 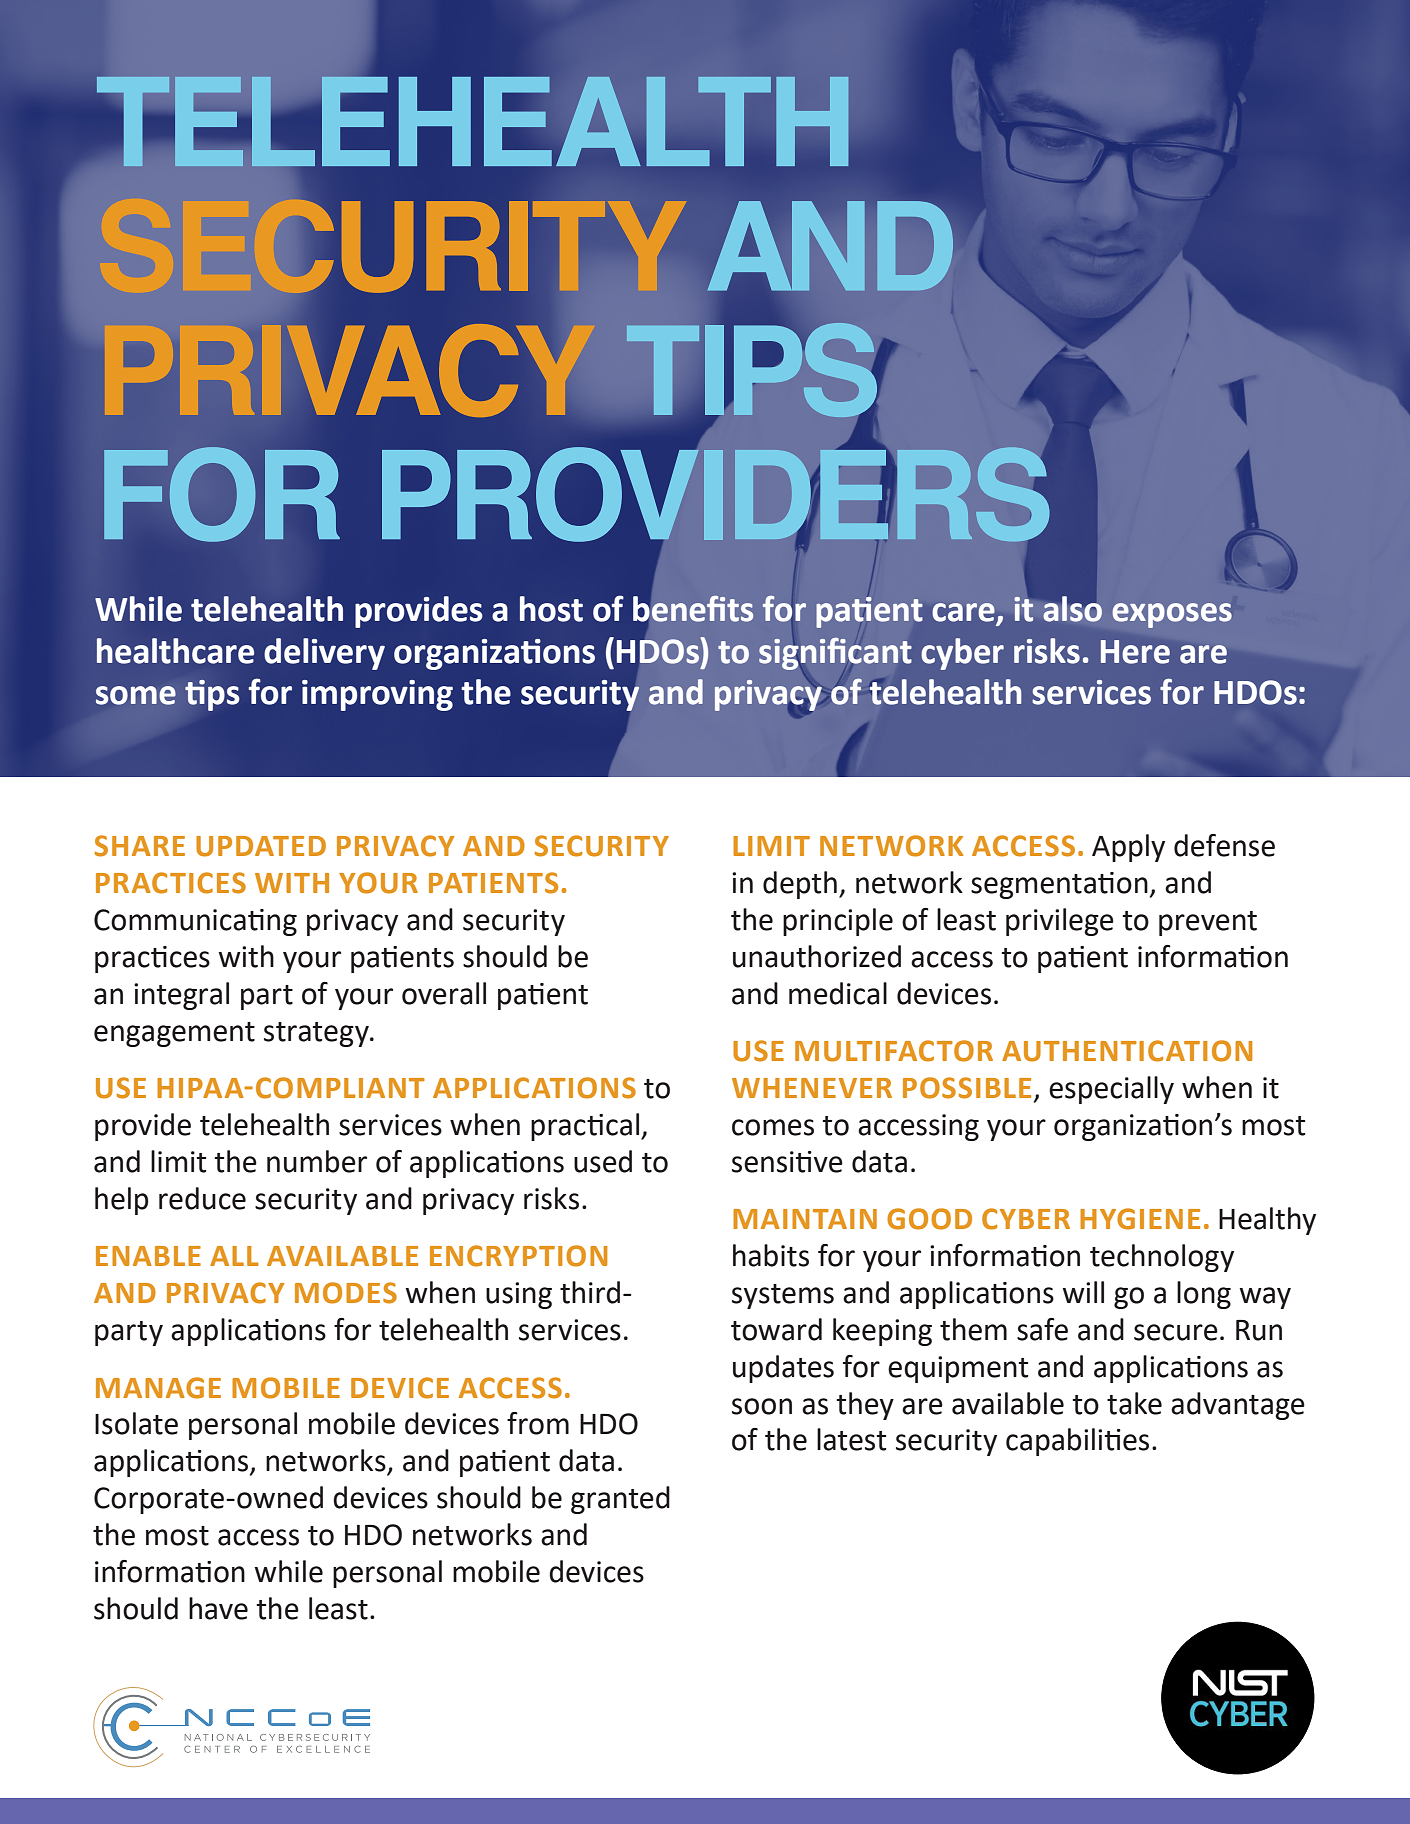 I want to click on granted, so click(x=620, y=1500).
